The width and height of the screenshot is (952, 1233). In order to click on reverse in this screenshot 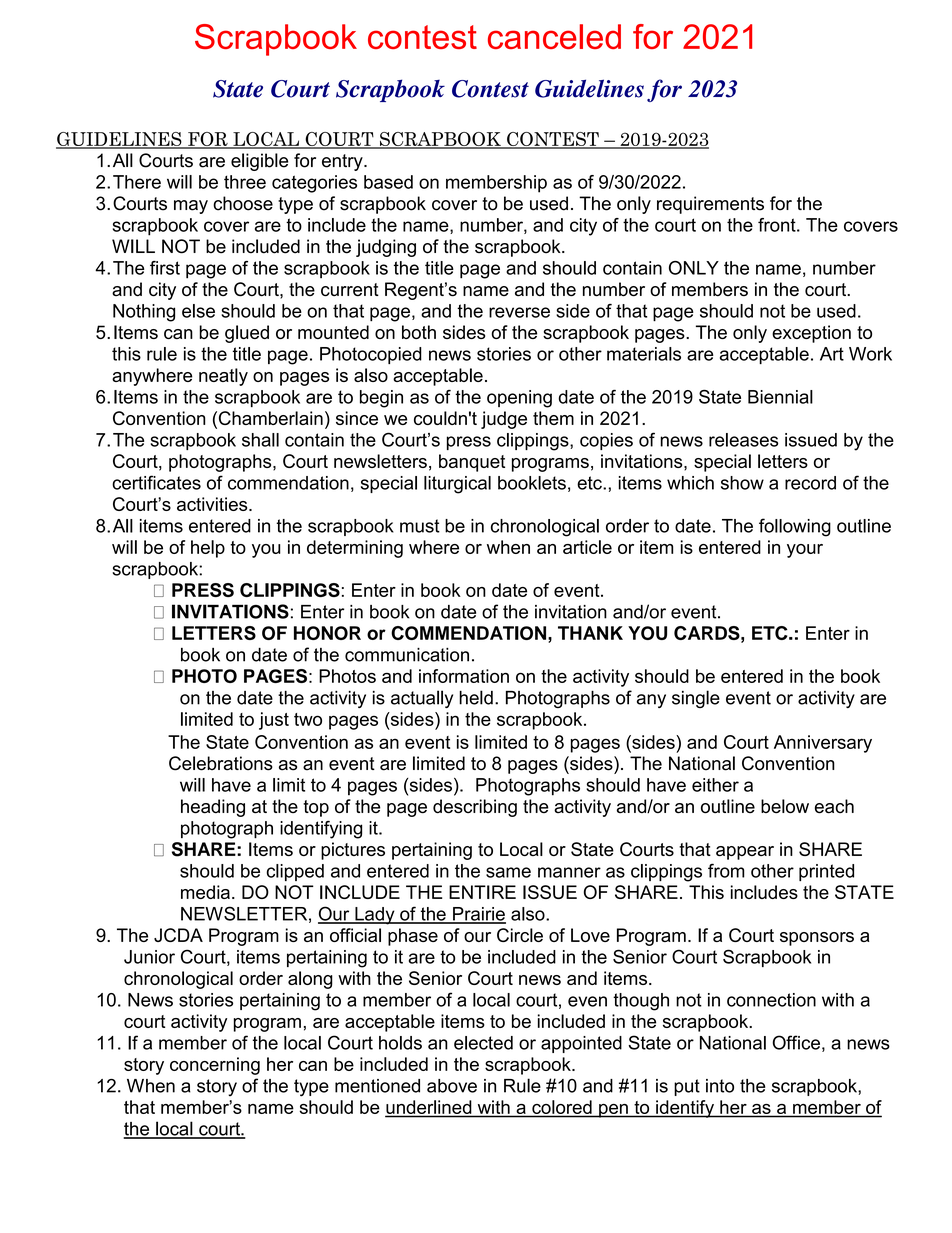, I will do `click(519, 312)`.
